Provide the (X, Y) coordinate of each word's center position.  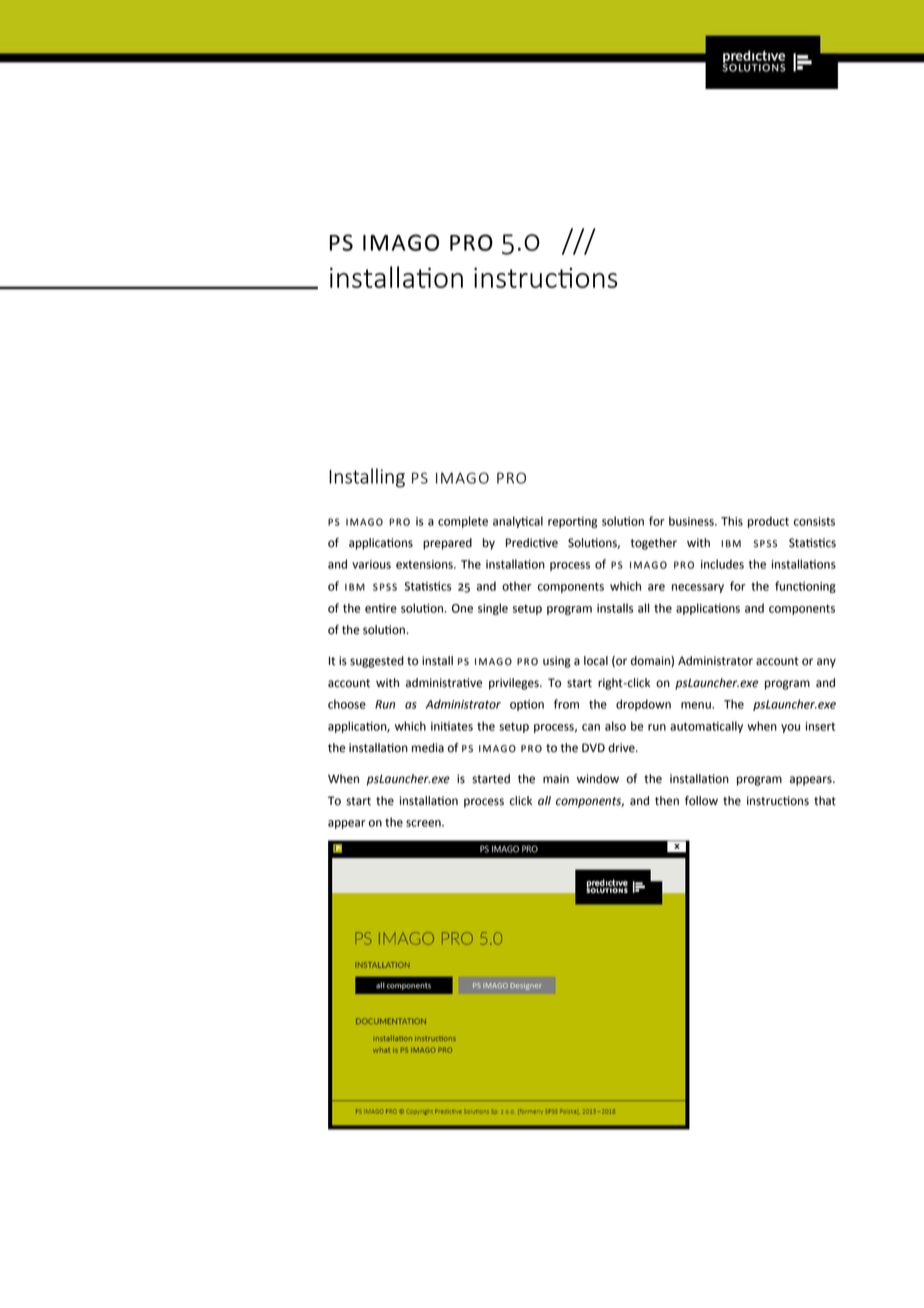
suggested (377, 662)
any (826, 663)
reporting (572, 522)
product (768, 522)
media (428, 748)
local (596, 661)
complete (463, 522)
